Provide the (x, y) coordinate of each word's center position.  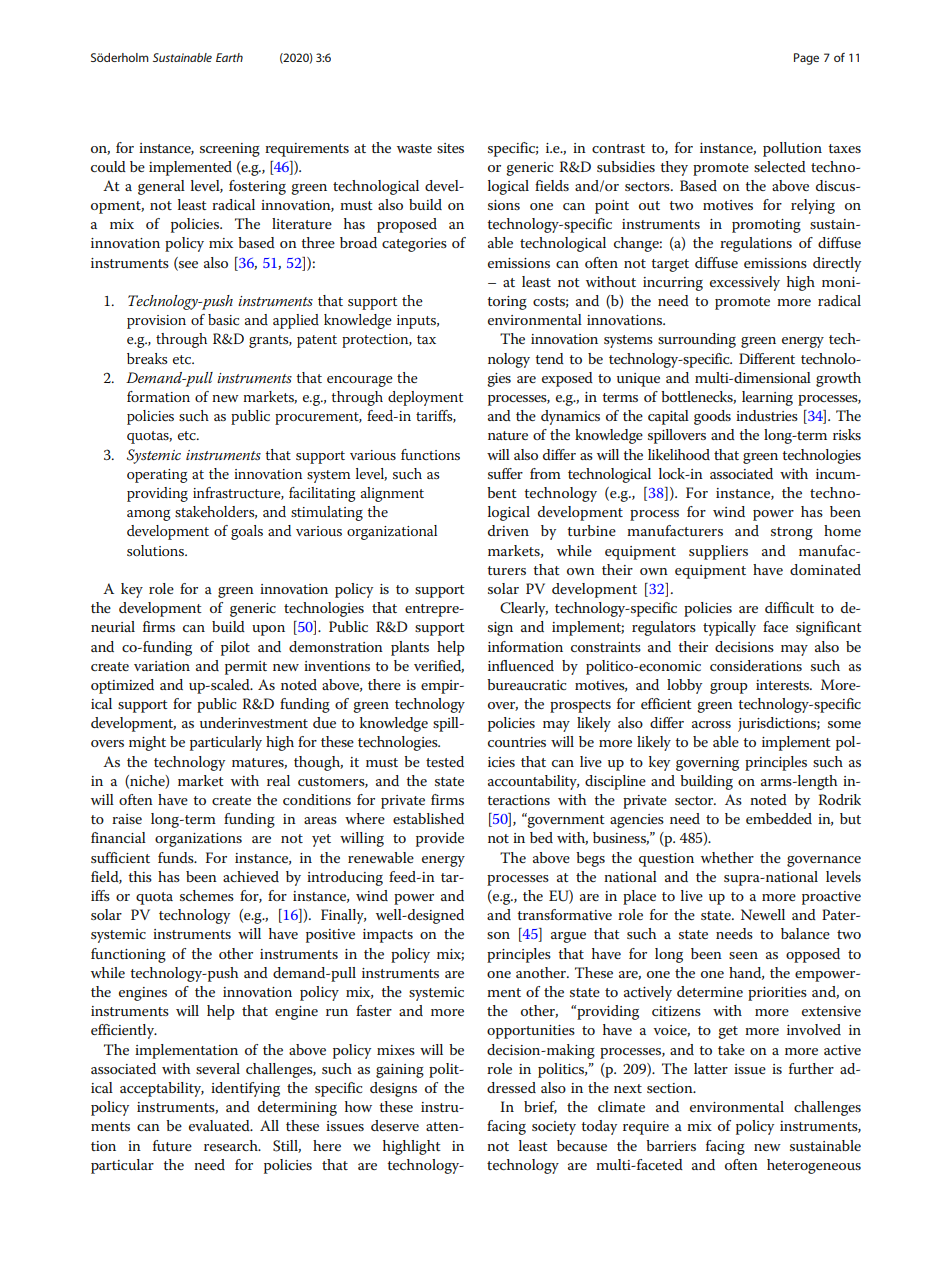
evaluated (220, 1125)
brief (540, 1107)
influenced (521, 665)
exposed (567, 379)
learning (767, 398)
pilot (235, 648)
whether (727, 857)
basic (223, 319)
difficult (789, 607)
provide (440, 839)
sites (450, 148)
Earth (229, 57)
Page (806, 59)
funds (177, 857)
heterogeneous (814, 1166)
